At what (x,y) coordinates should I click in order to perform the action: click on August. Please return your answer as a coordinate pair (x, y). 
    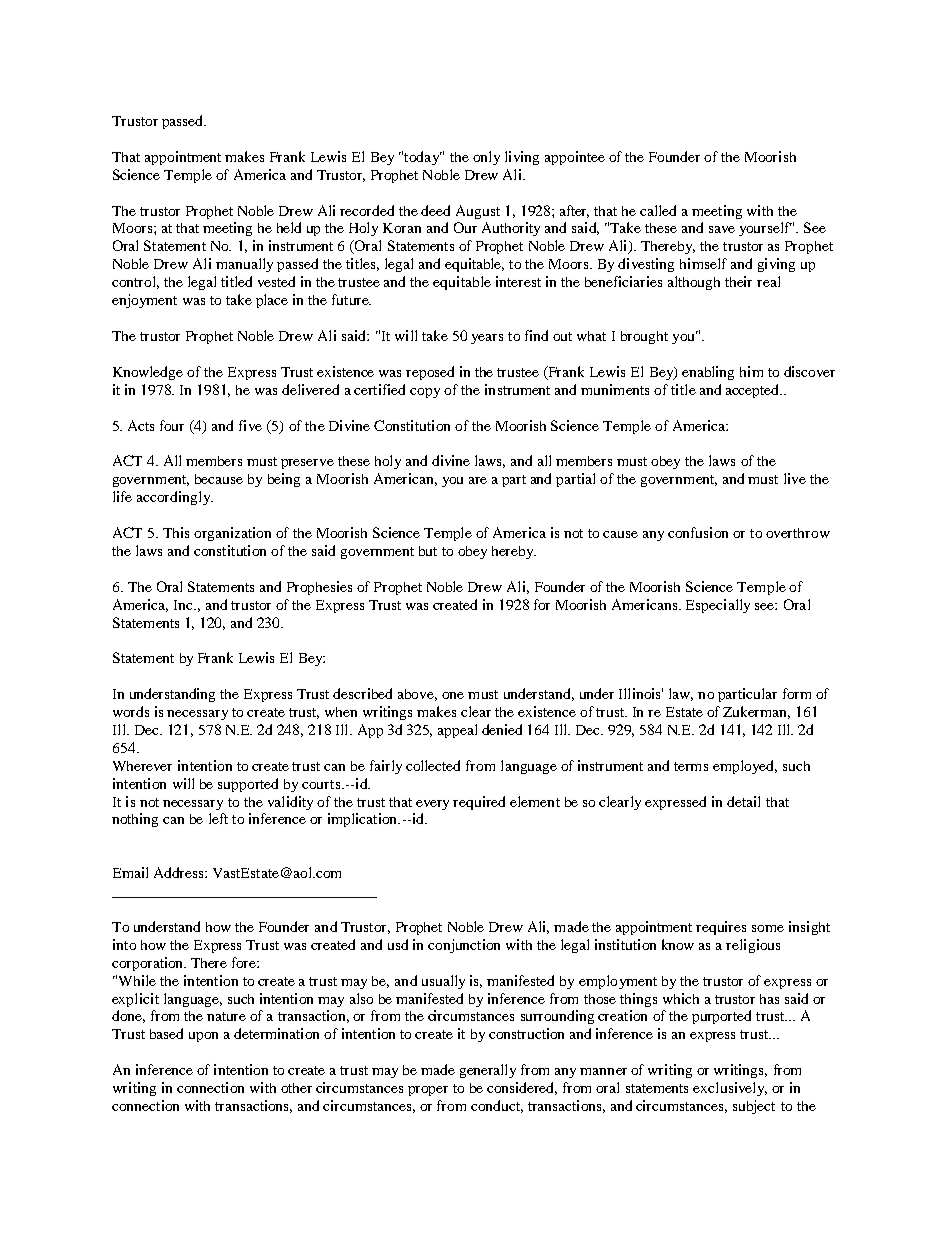
    Looking at the image, I should click on (478, 212).
